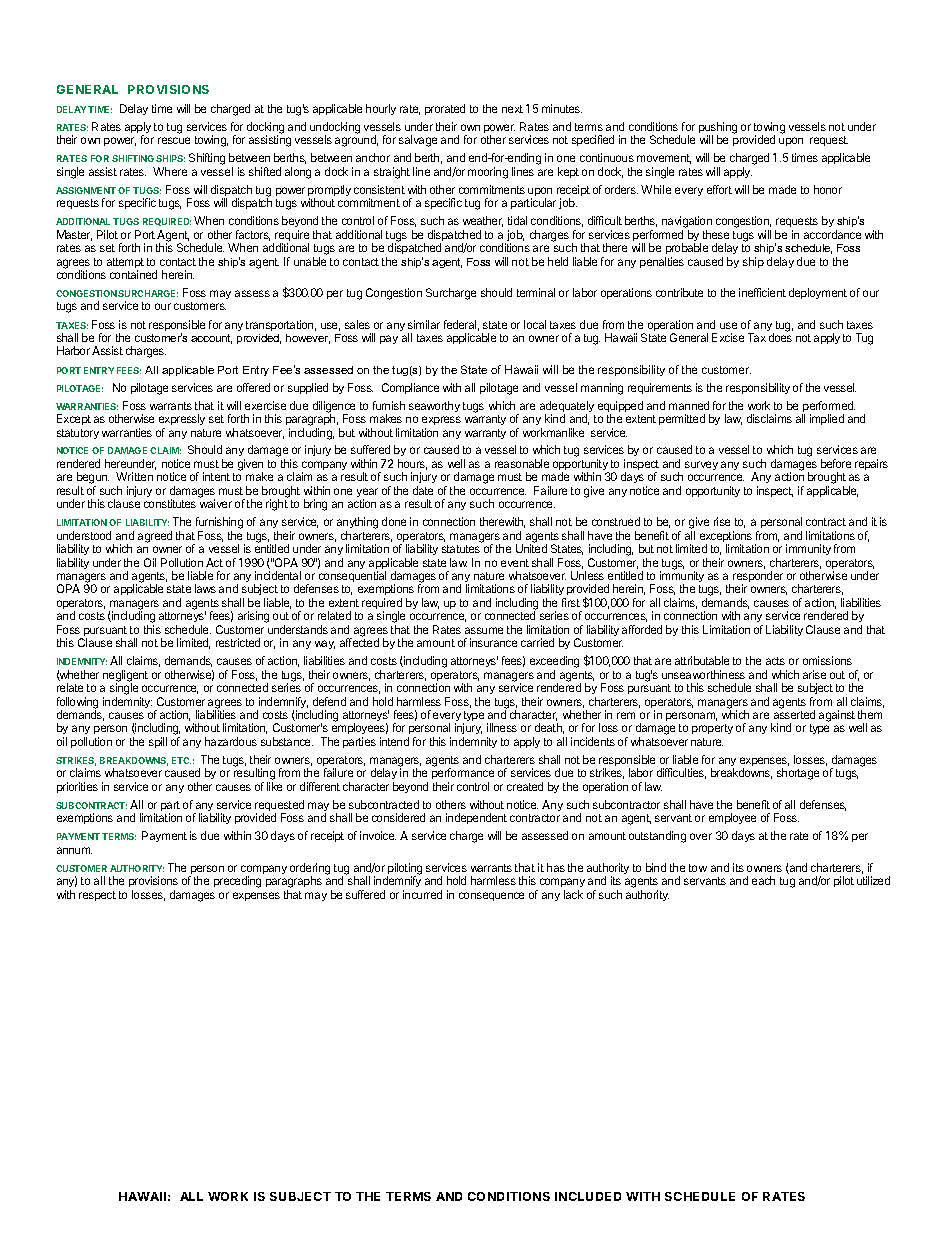  I want to click on insurance, so click(493, 642).
